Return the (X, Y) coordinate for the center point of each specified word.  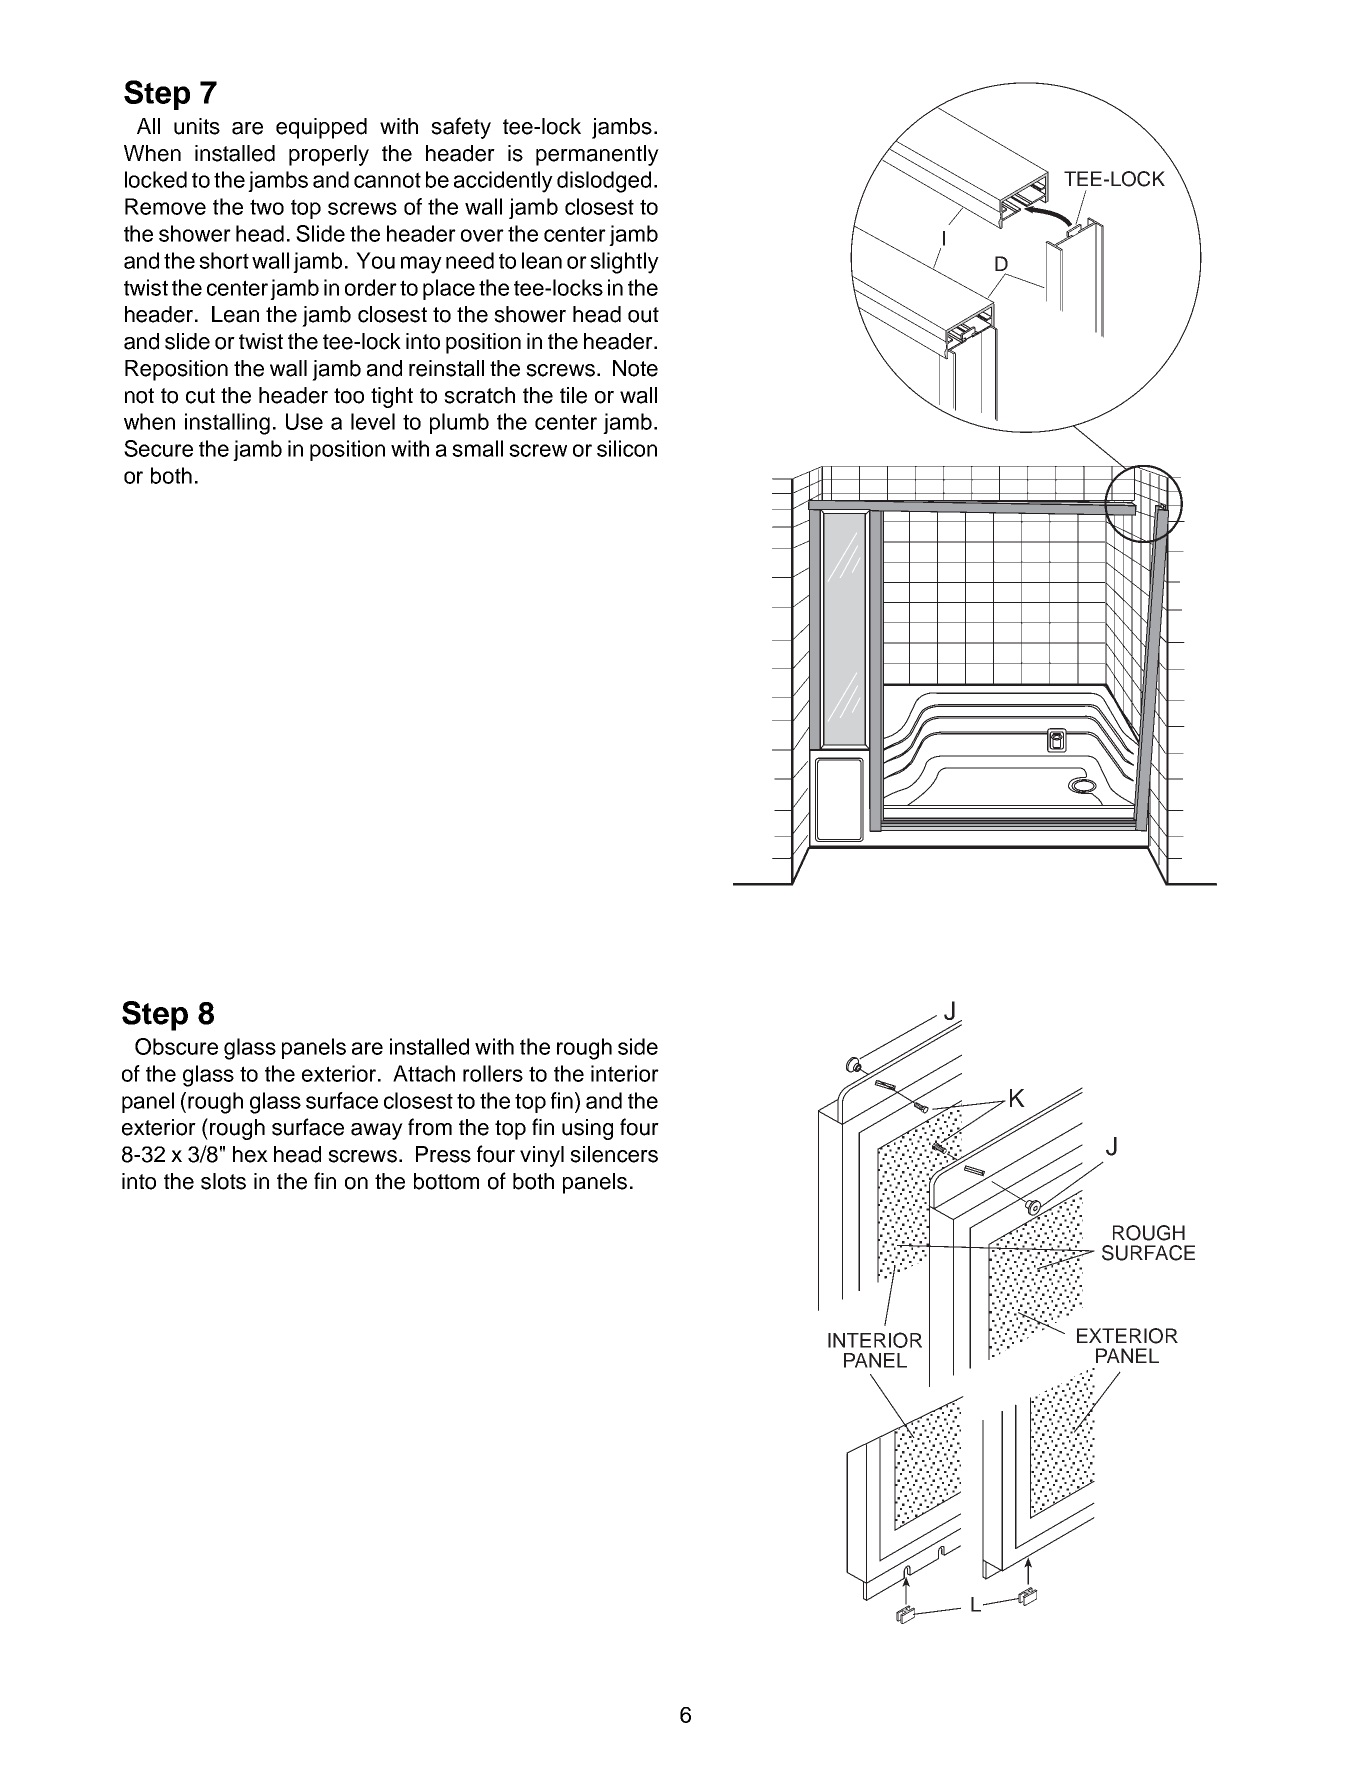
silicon (627, 448)
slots (223, 1181)
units (197, 126)
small (477, 448)
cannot (387, 180)
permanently (597, 155)
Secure (158, 448)
